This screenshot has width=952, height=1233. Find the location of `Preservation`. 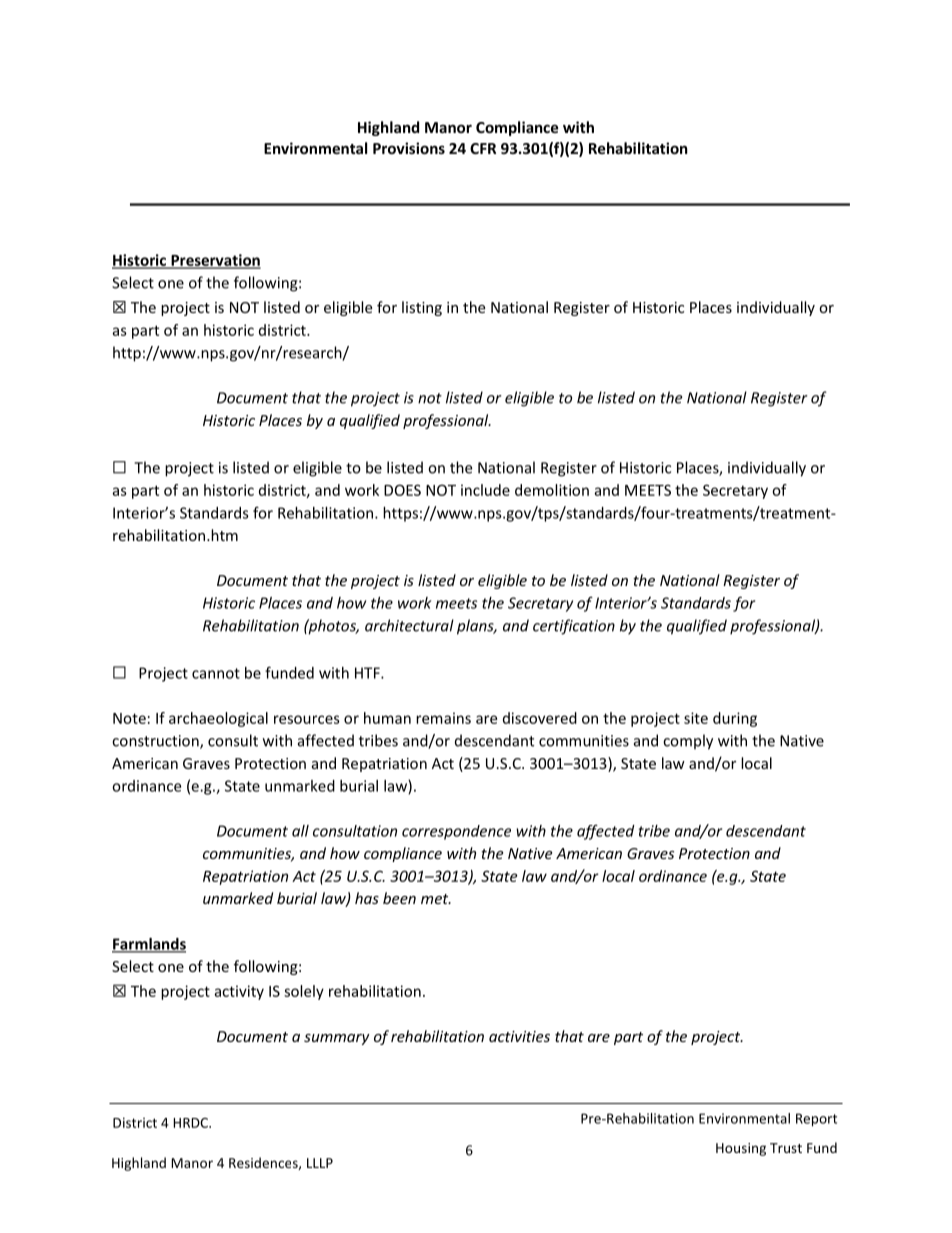

Preservation is located at coordinates (215, 261).
